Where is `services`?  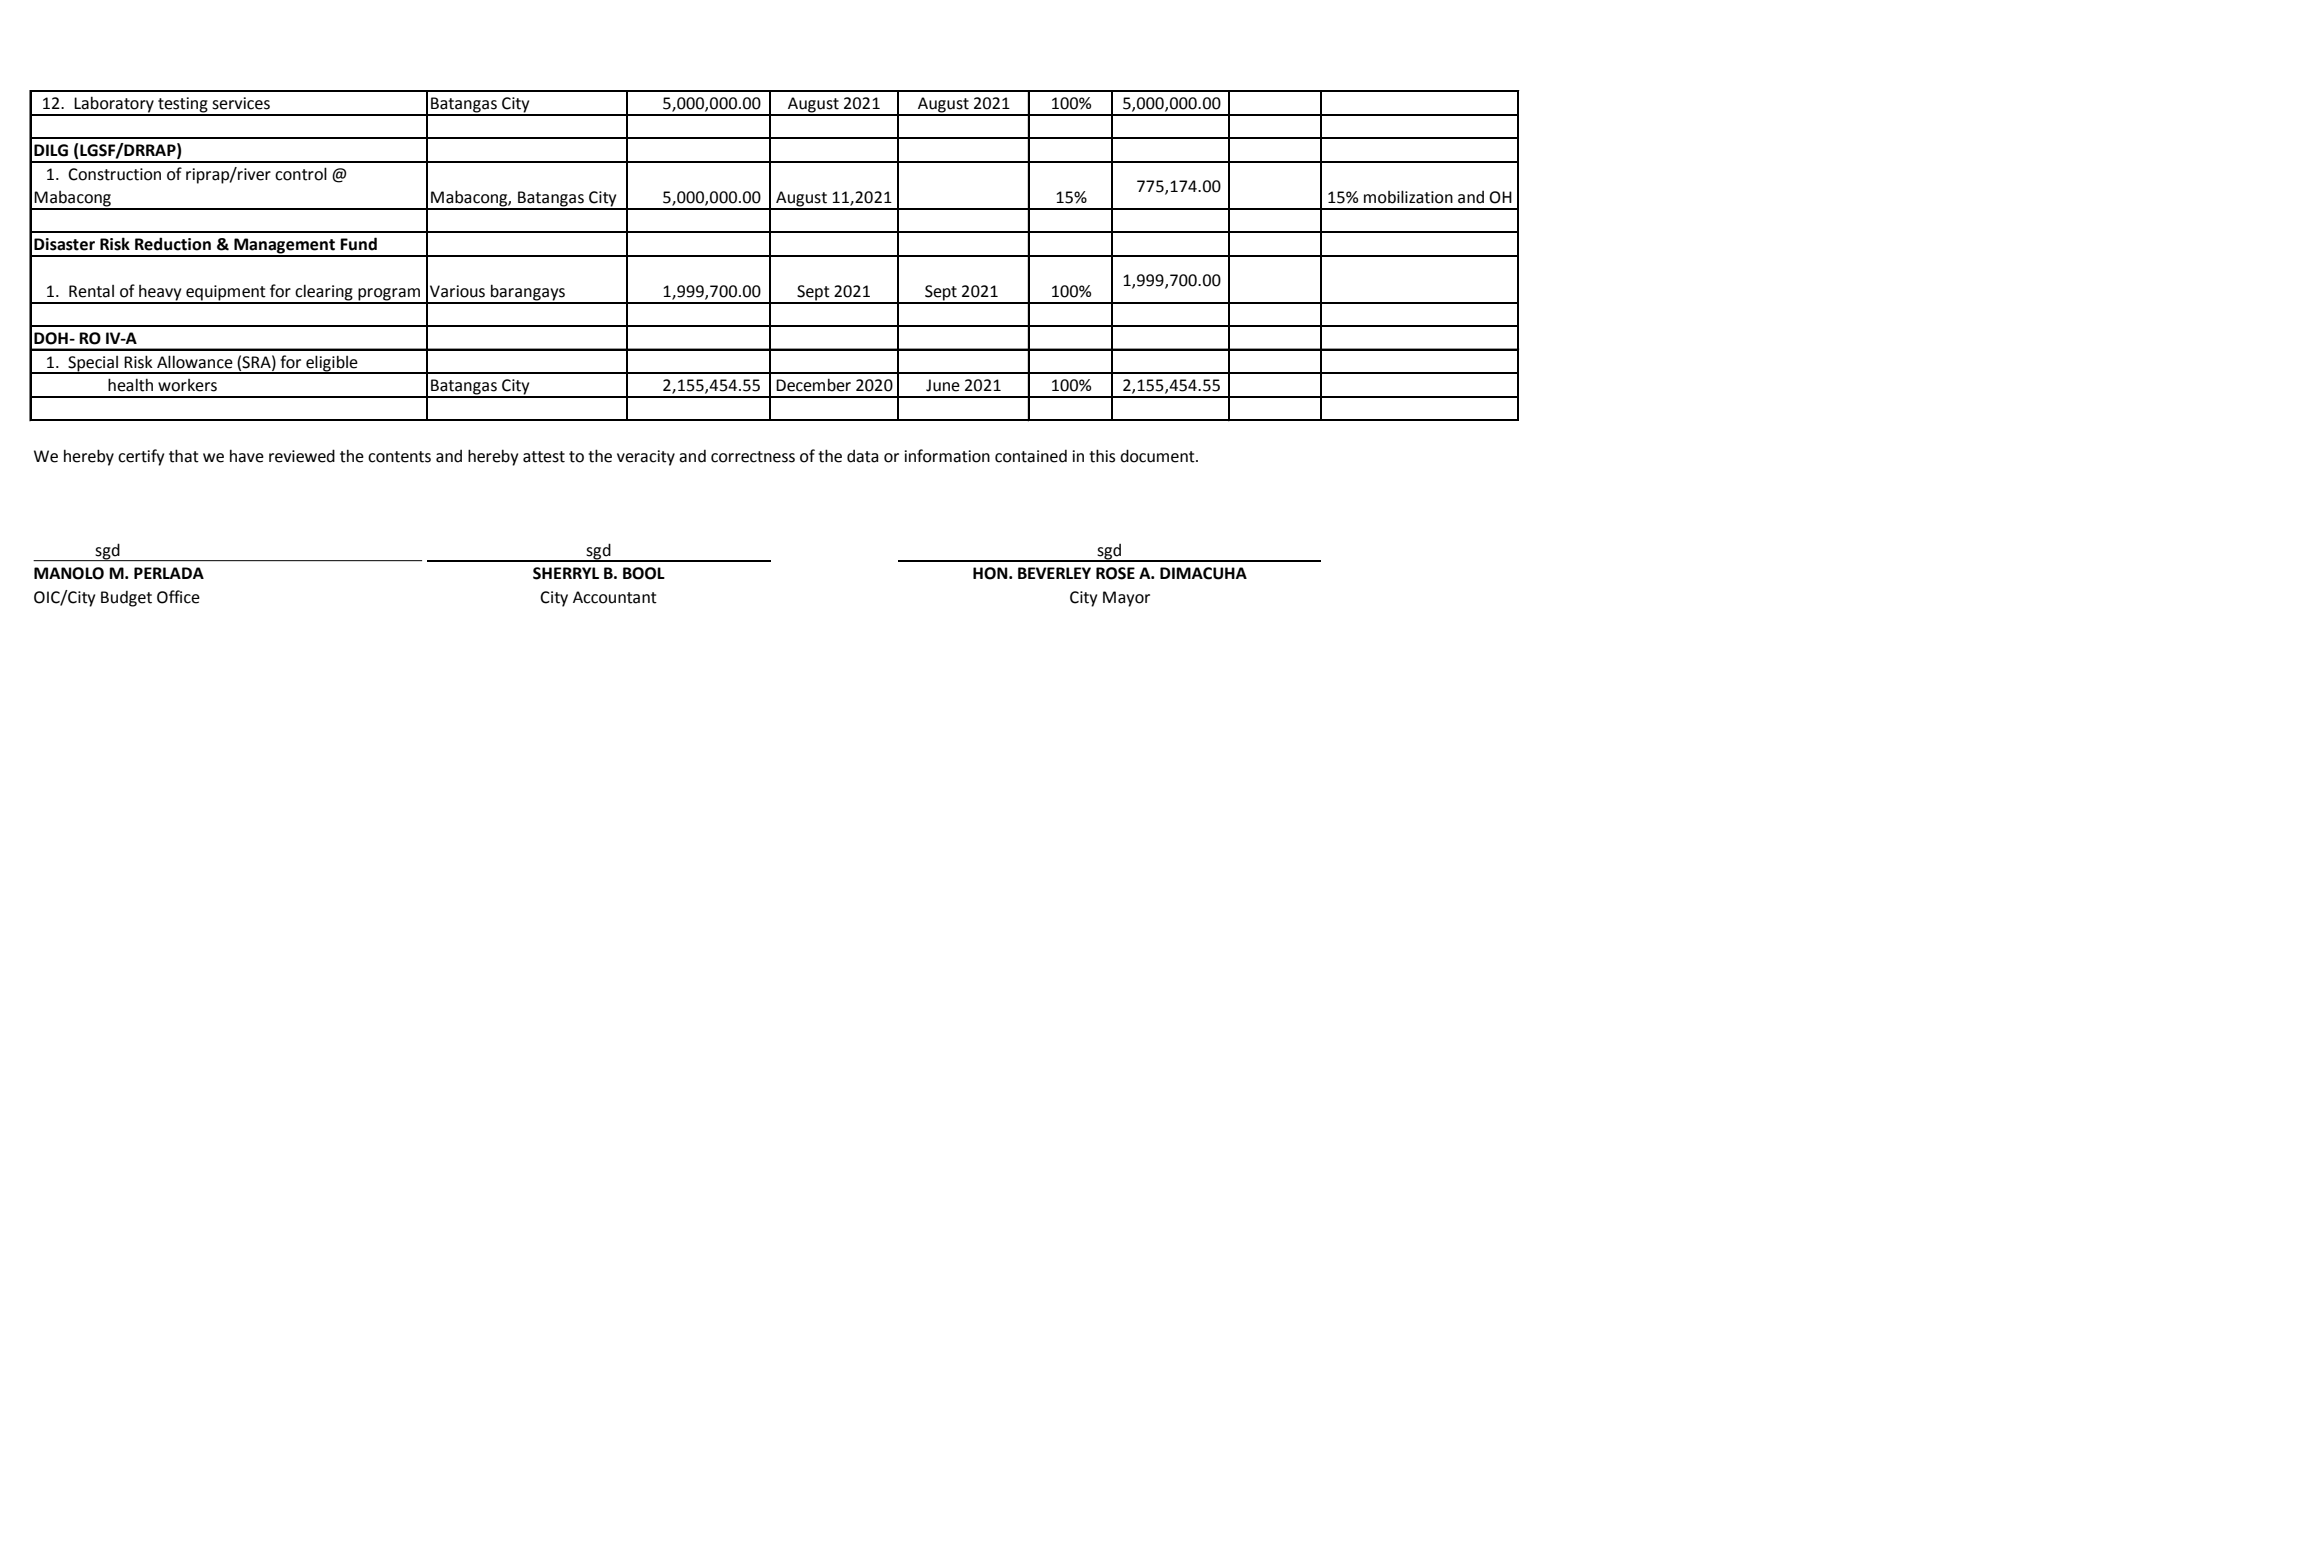 services is located at coordinates (241, 103).
